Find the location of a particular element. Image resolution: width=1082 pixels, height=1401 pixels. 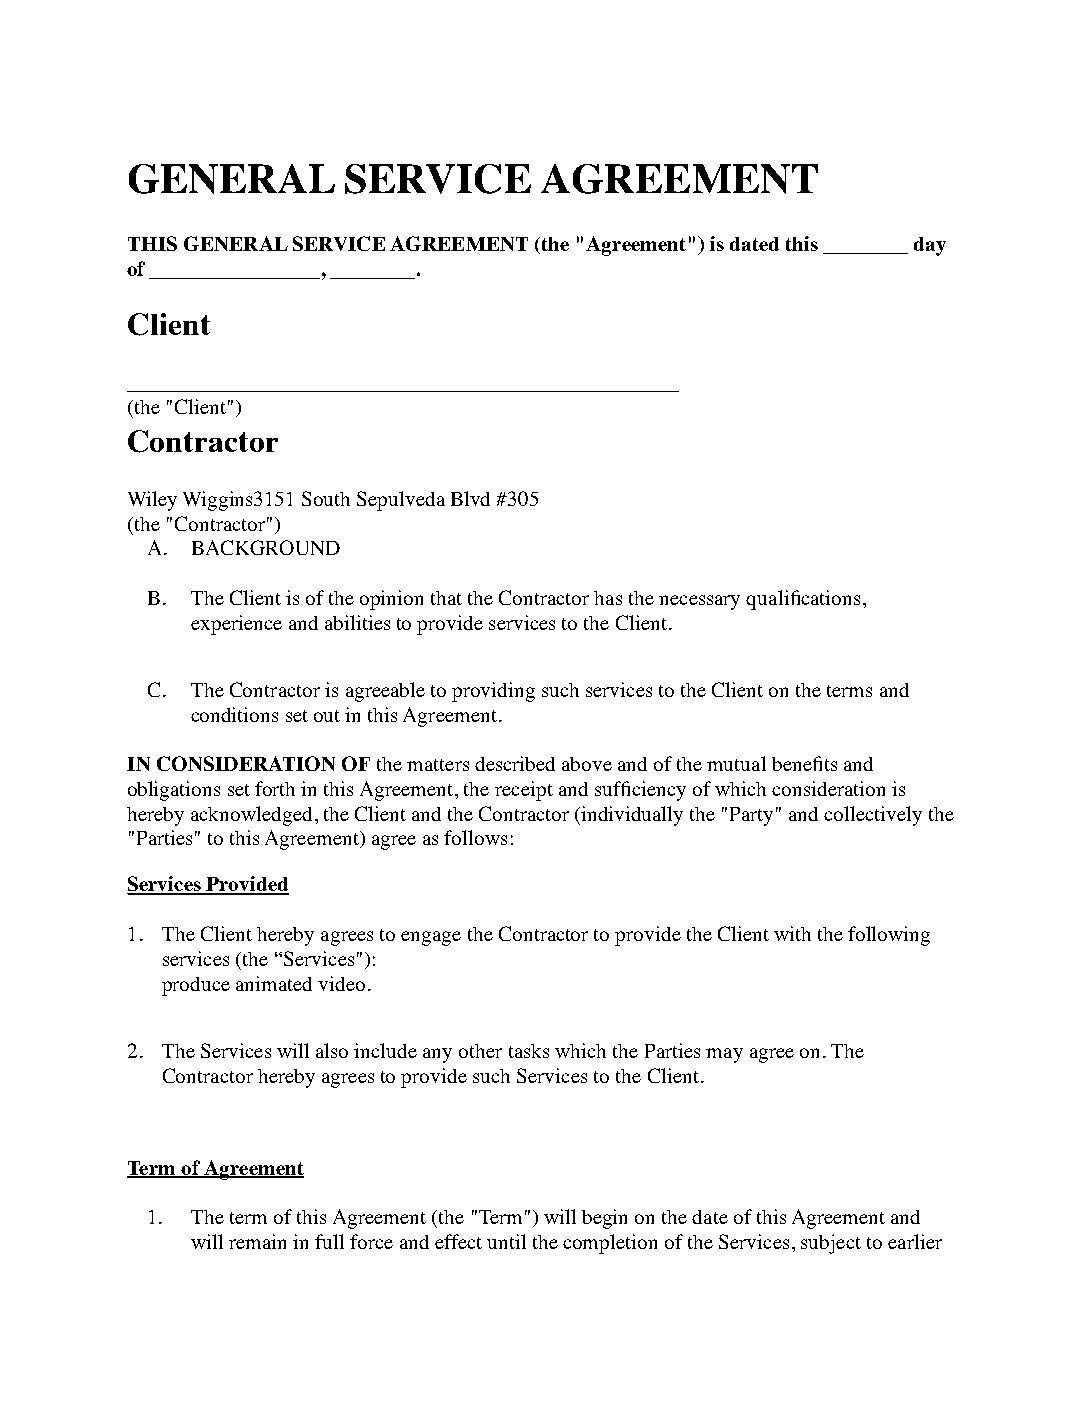

Blvd is located at coordinates (470, 498).
